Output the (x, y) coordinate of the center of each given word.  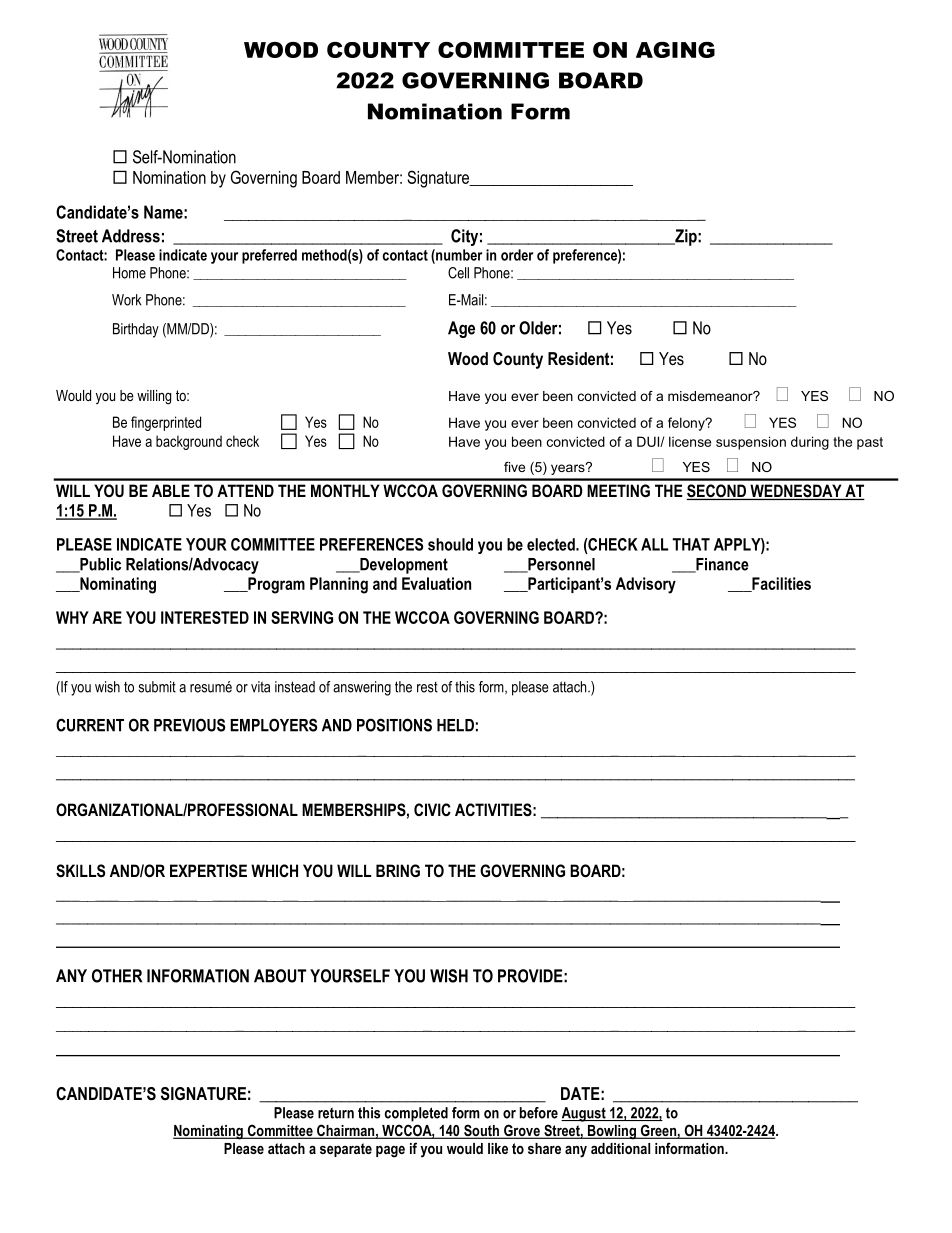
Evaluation (436, 583)
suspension (751, 443)
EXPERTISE (208, 871)
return (336, 1113)
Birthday (136, 330)
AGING (675, 50)
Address (131, 236)
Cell (458, 273)
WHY (72, 617)
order (517, 255)
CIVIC (432, 809)
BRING (398, 870)
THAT (691, 544)
